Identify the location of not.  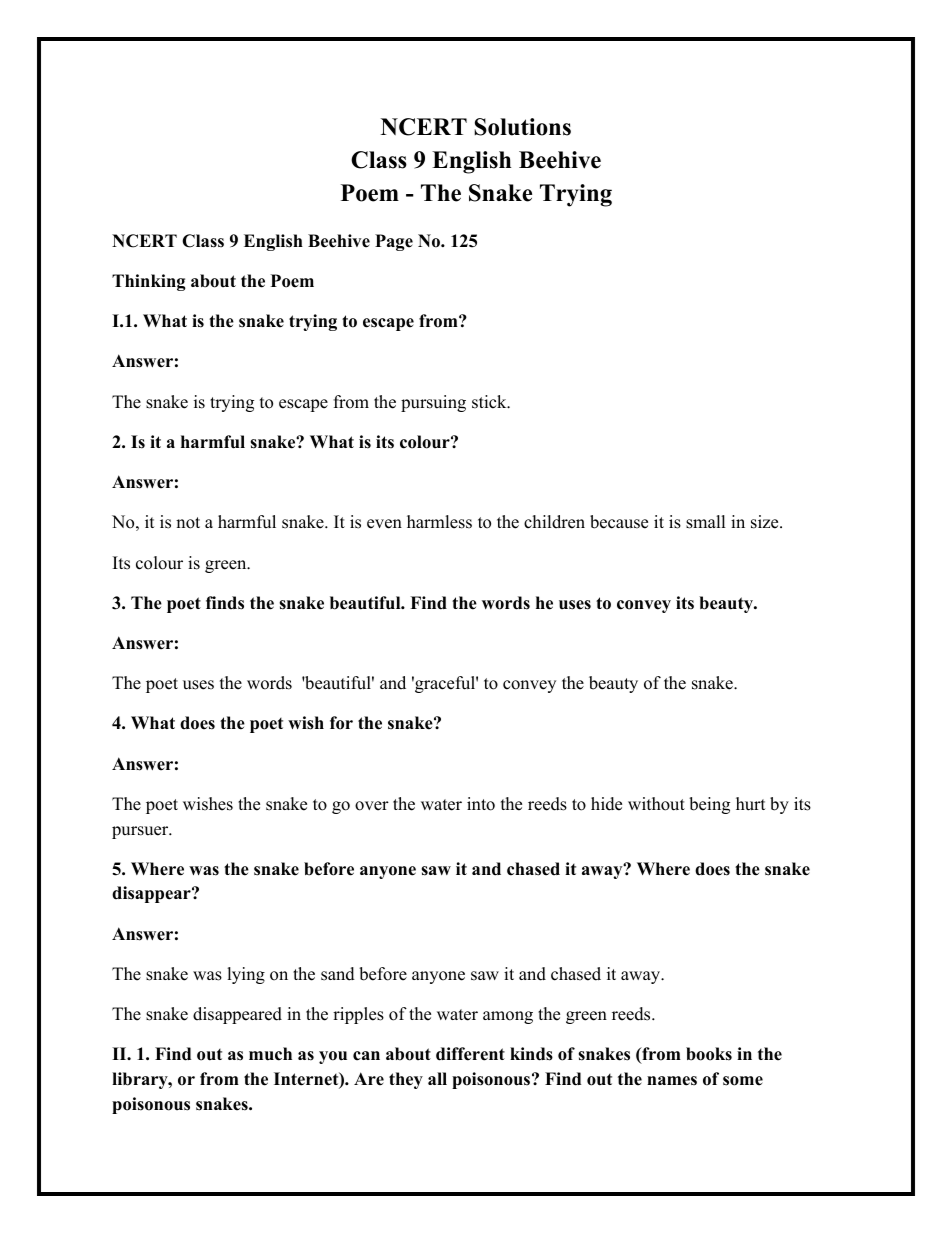
(188, 523).
